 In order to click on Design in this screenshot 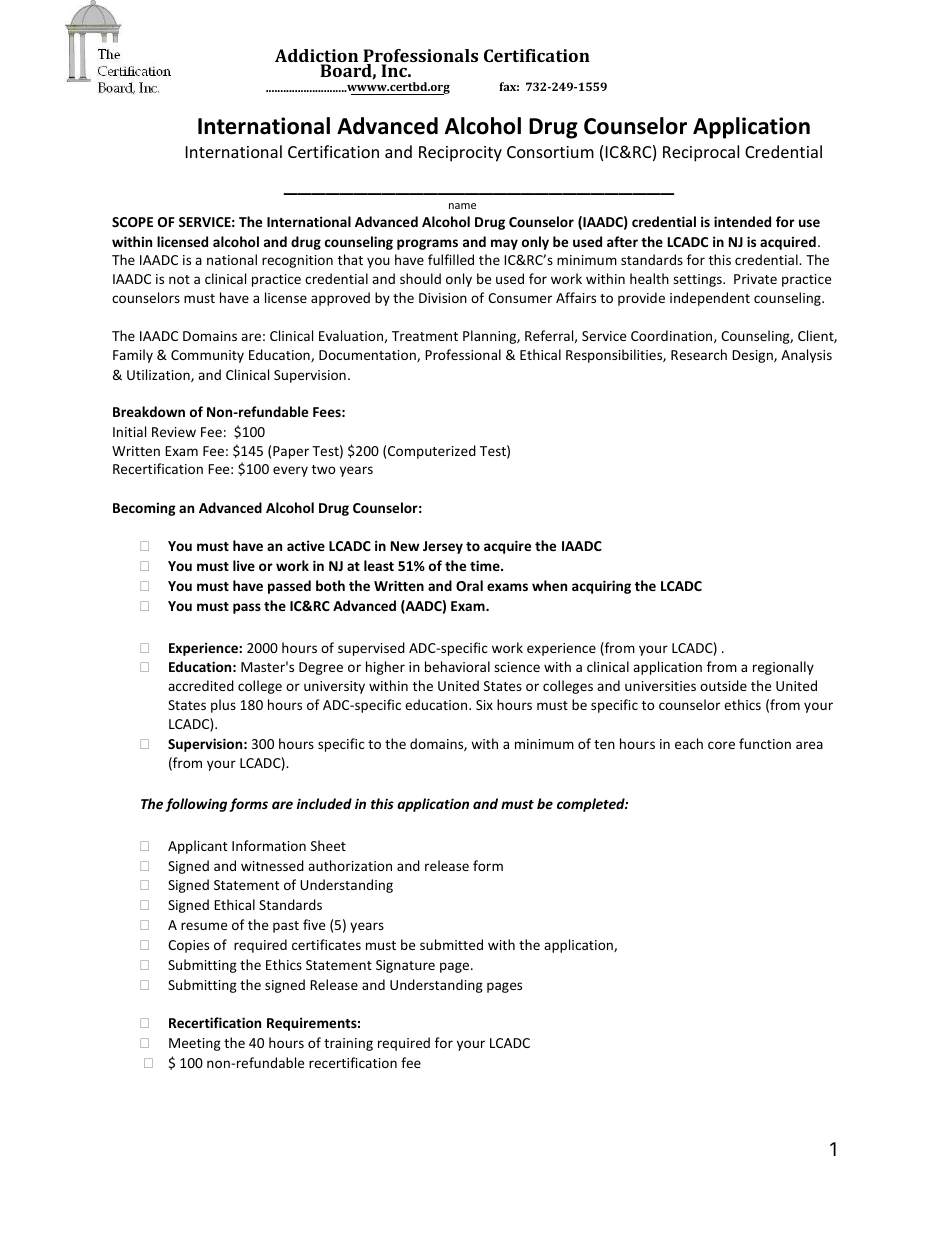, I will do `click(753, 356)`.
